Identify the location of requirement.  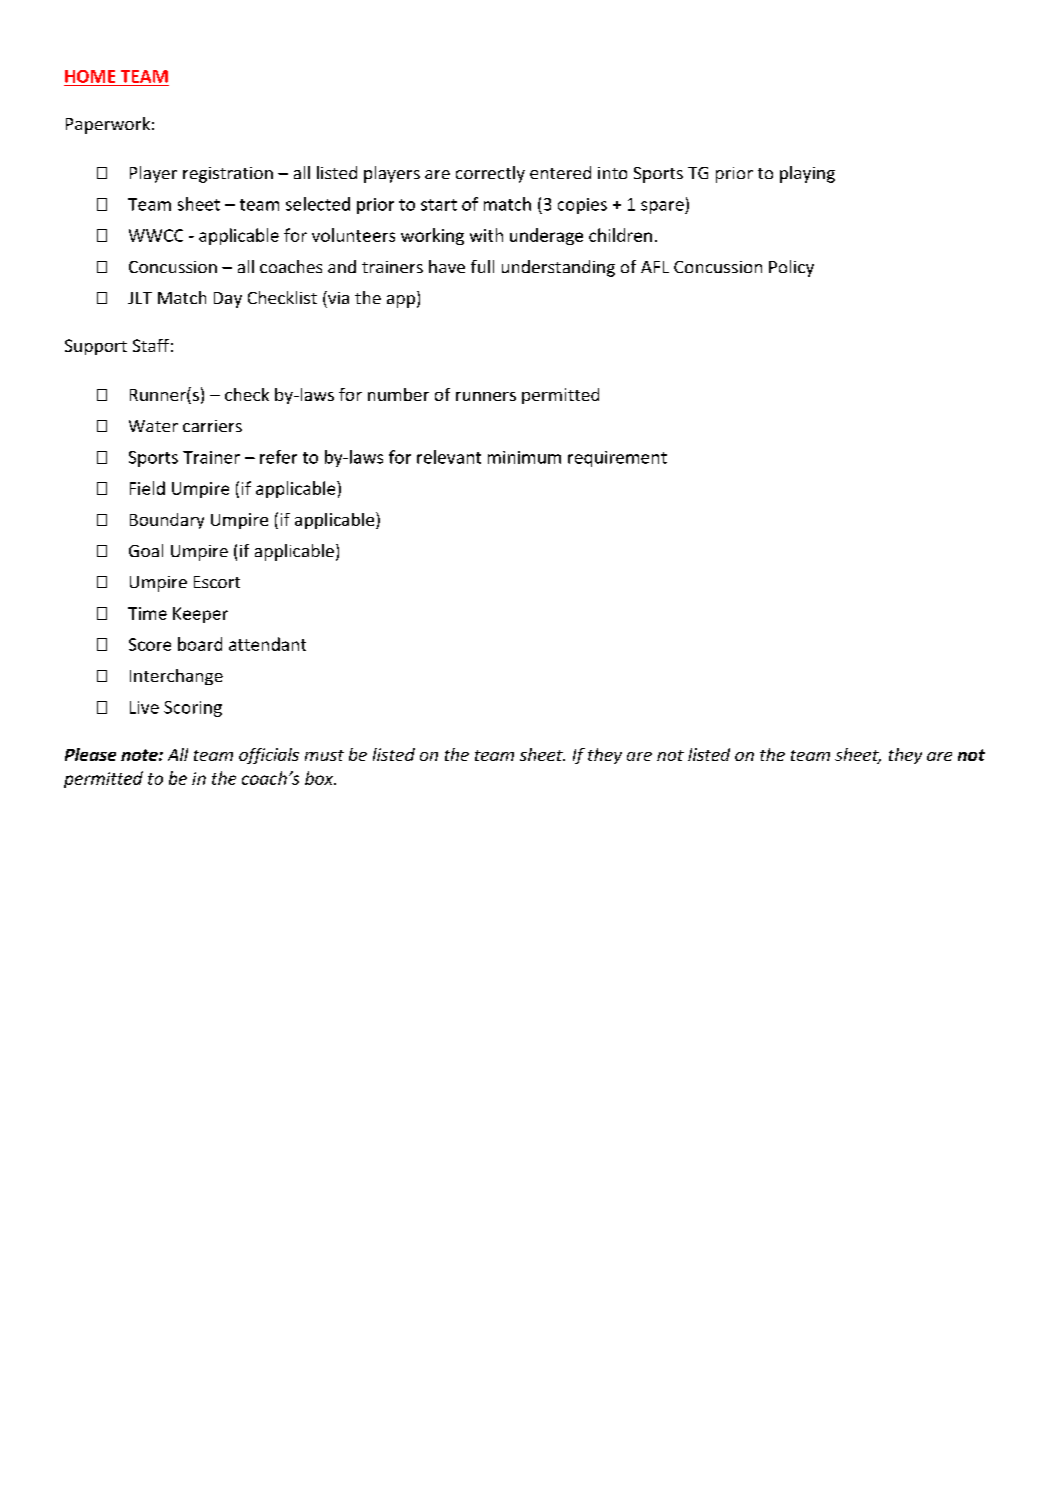
(617, 459).
